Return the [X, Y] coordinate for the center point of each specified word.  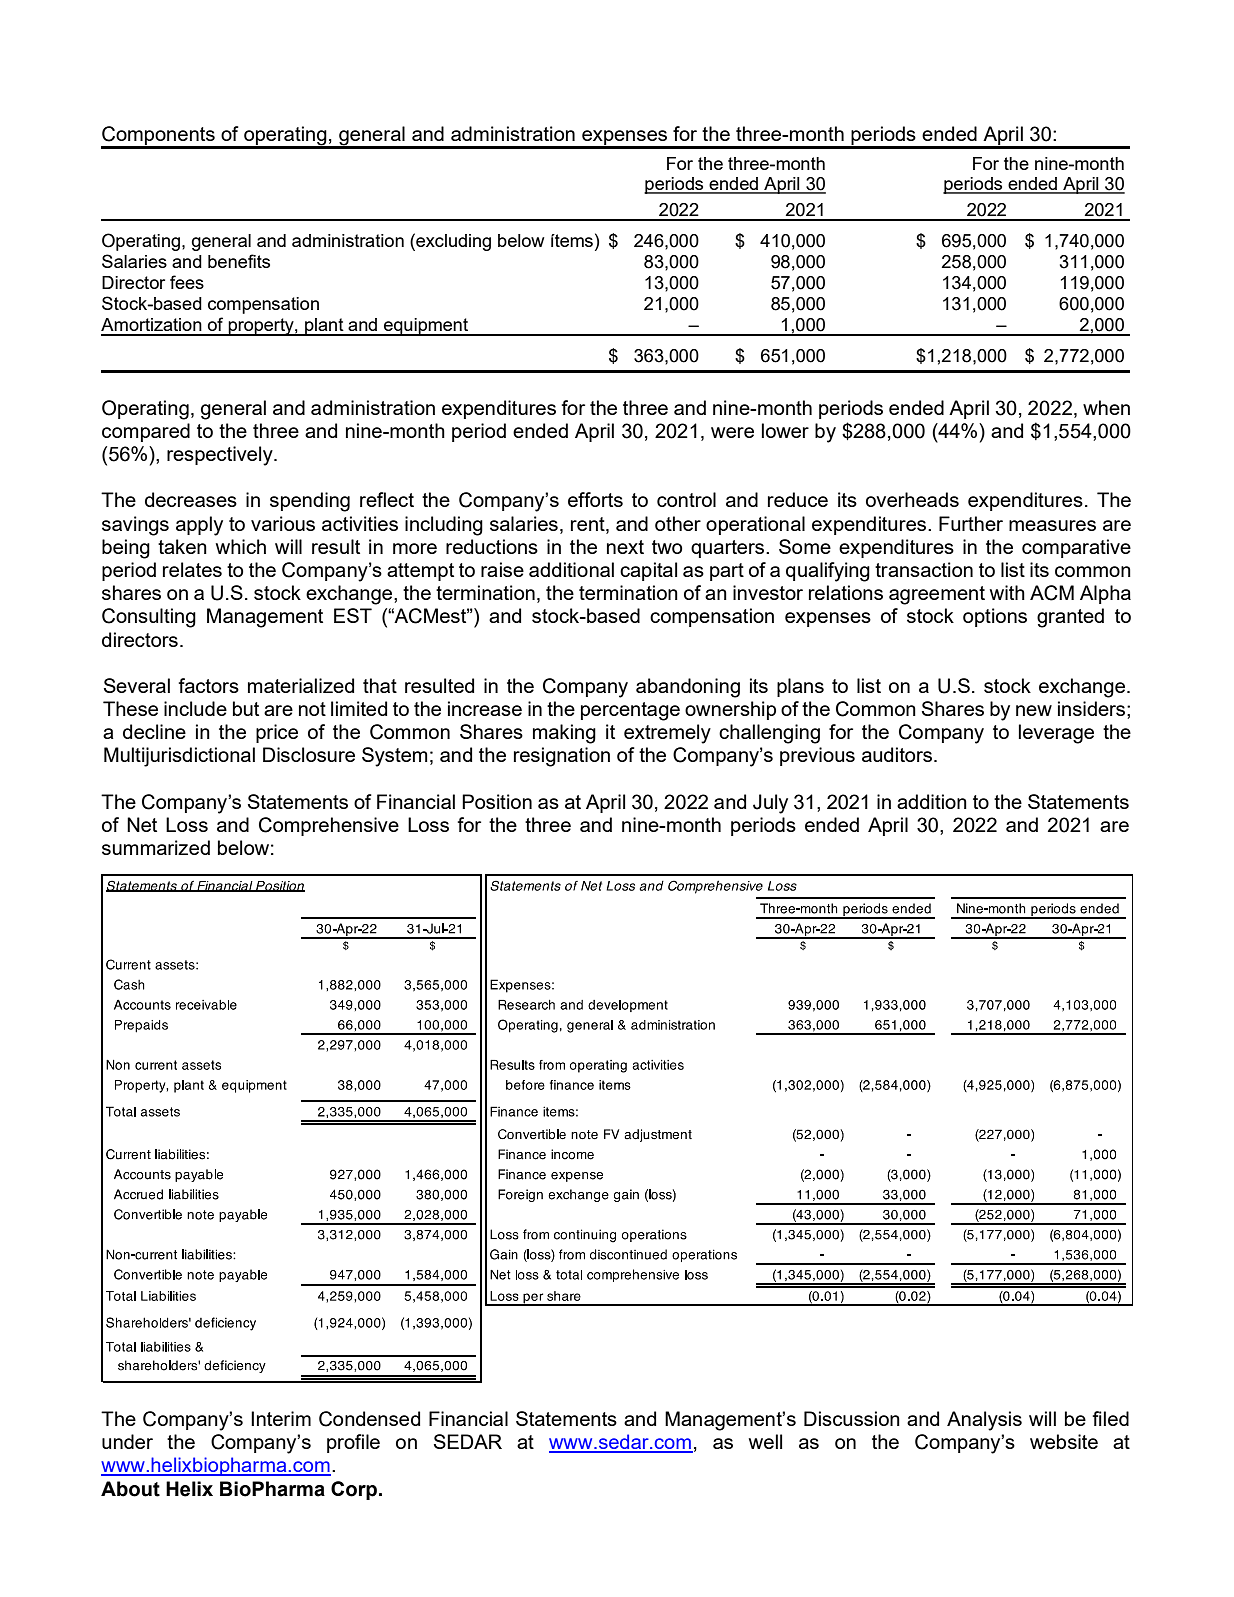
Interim [281, 1418]
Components [159, 137]
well [765, 1441]
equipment [426, 327]
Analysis [984, 1421]
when [1106, 407]
